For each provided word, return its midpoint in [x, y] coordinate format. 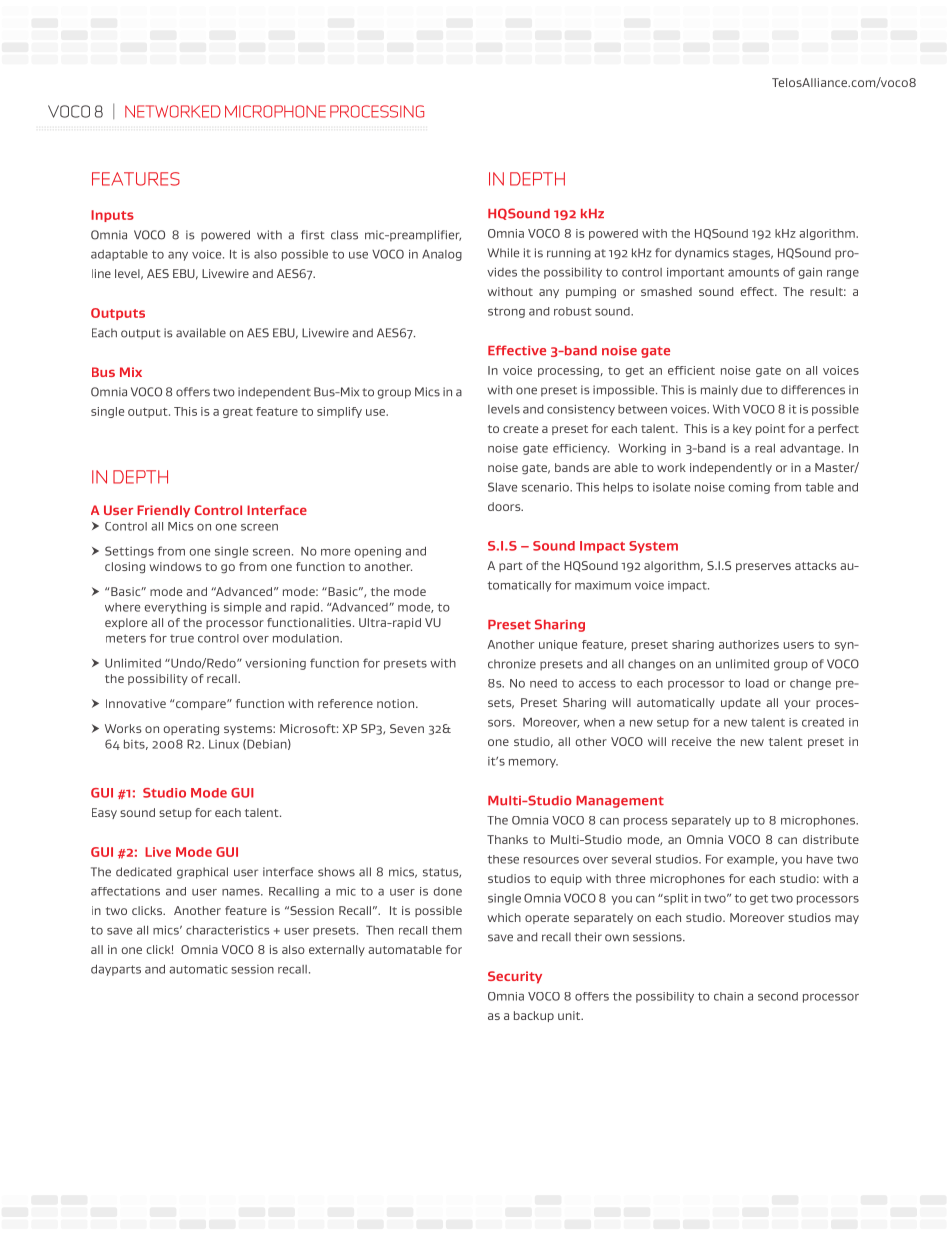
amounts [753, 272]
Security [515, 977]
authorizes [749, 644]
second [778, 996]
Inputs [112, 216]
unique [558, 645]
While [503, 253]
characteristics [228, 930]
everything [175, 608]
